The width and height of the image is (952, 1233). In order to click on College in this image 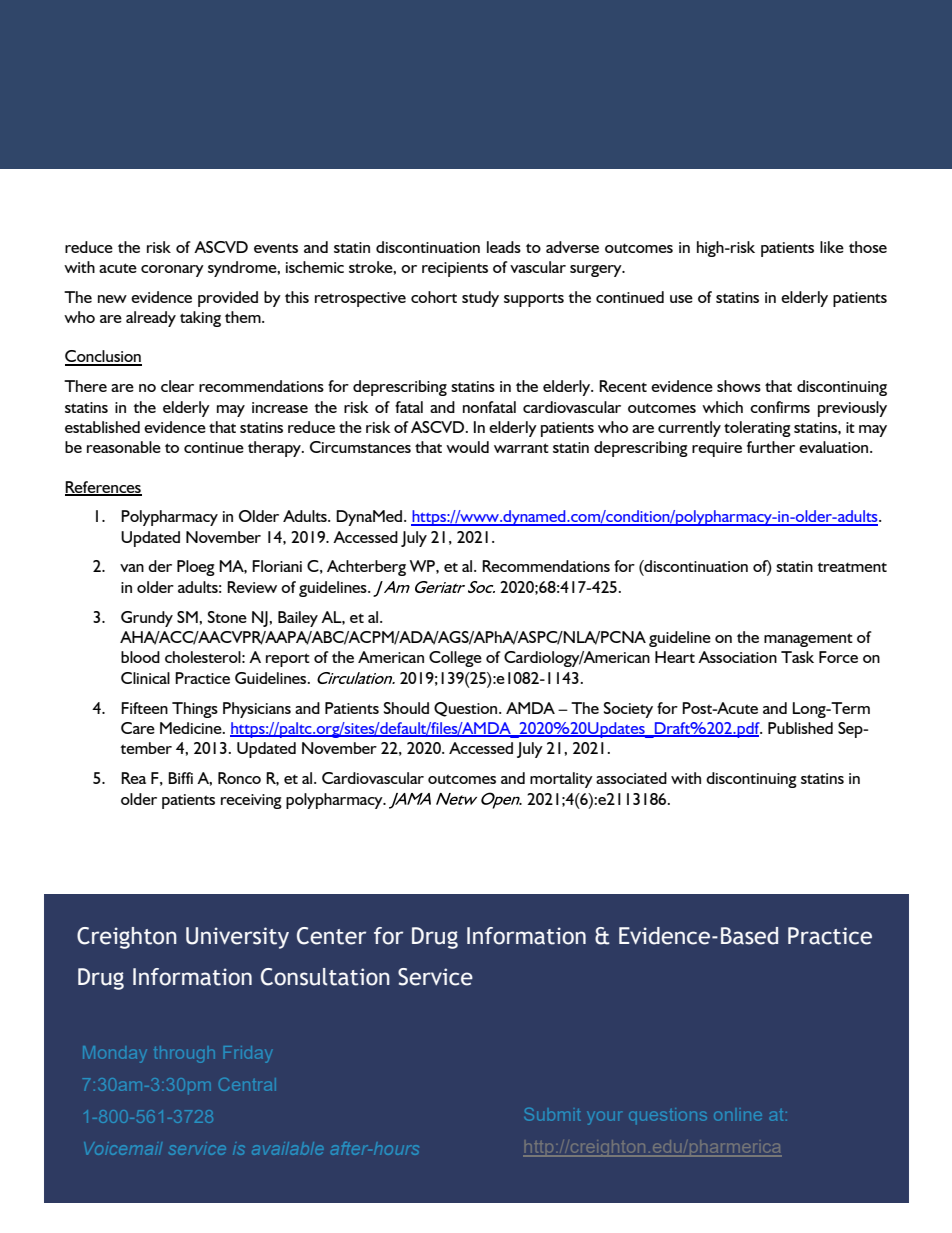, I will do `click(455, 659)`.
